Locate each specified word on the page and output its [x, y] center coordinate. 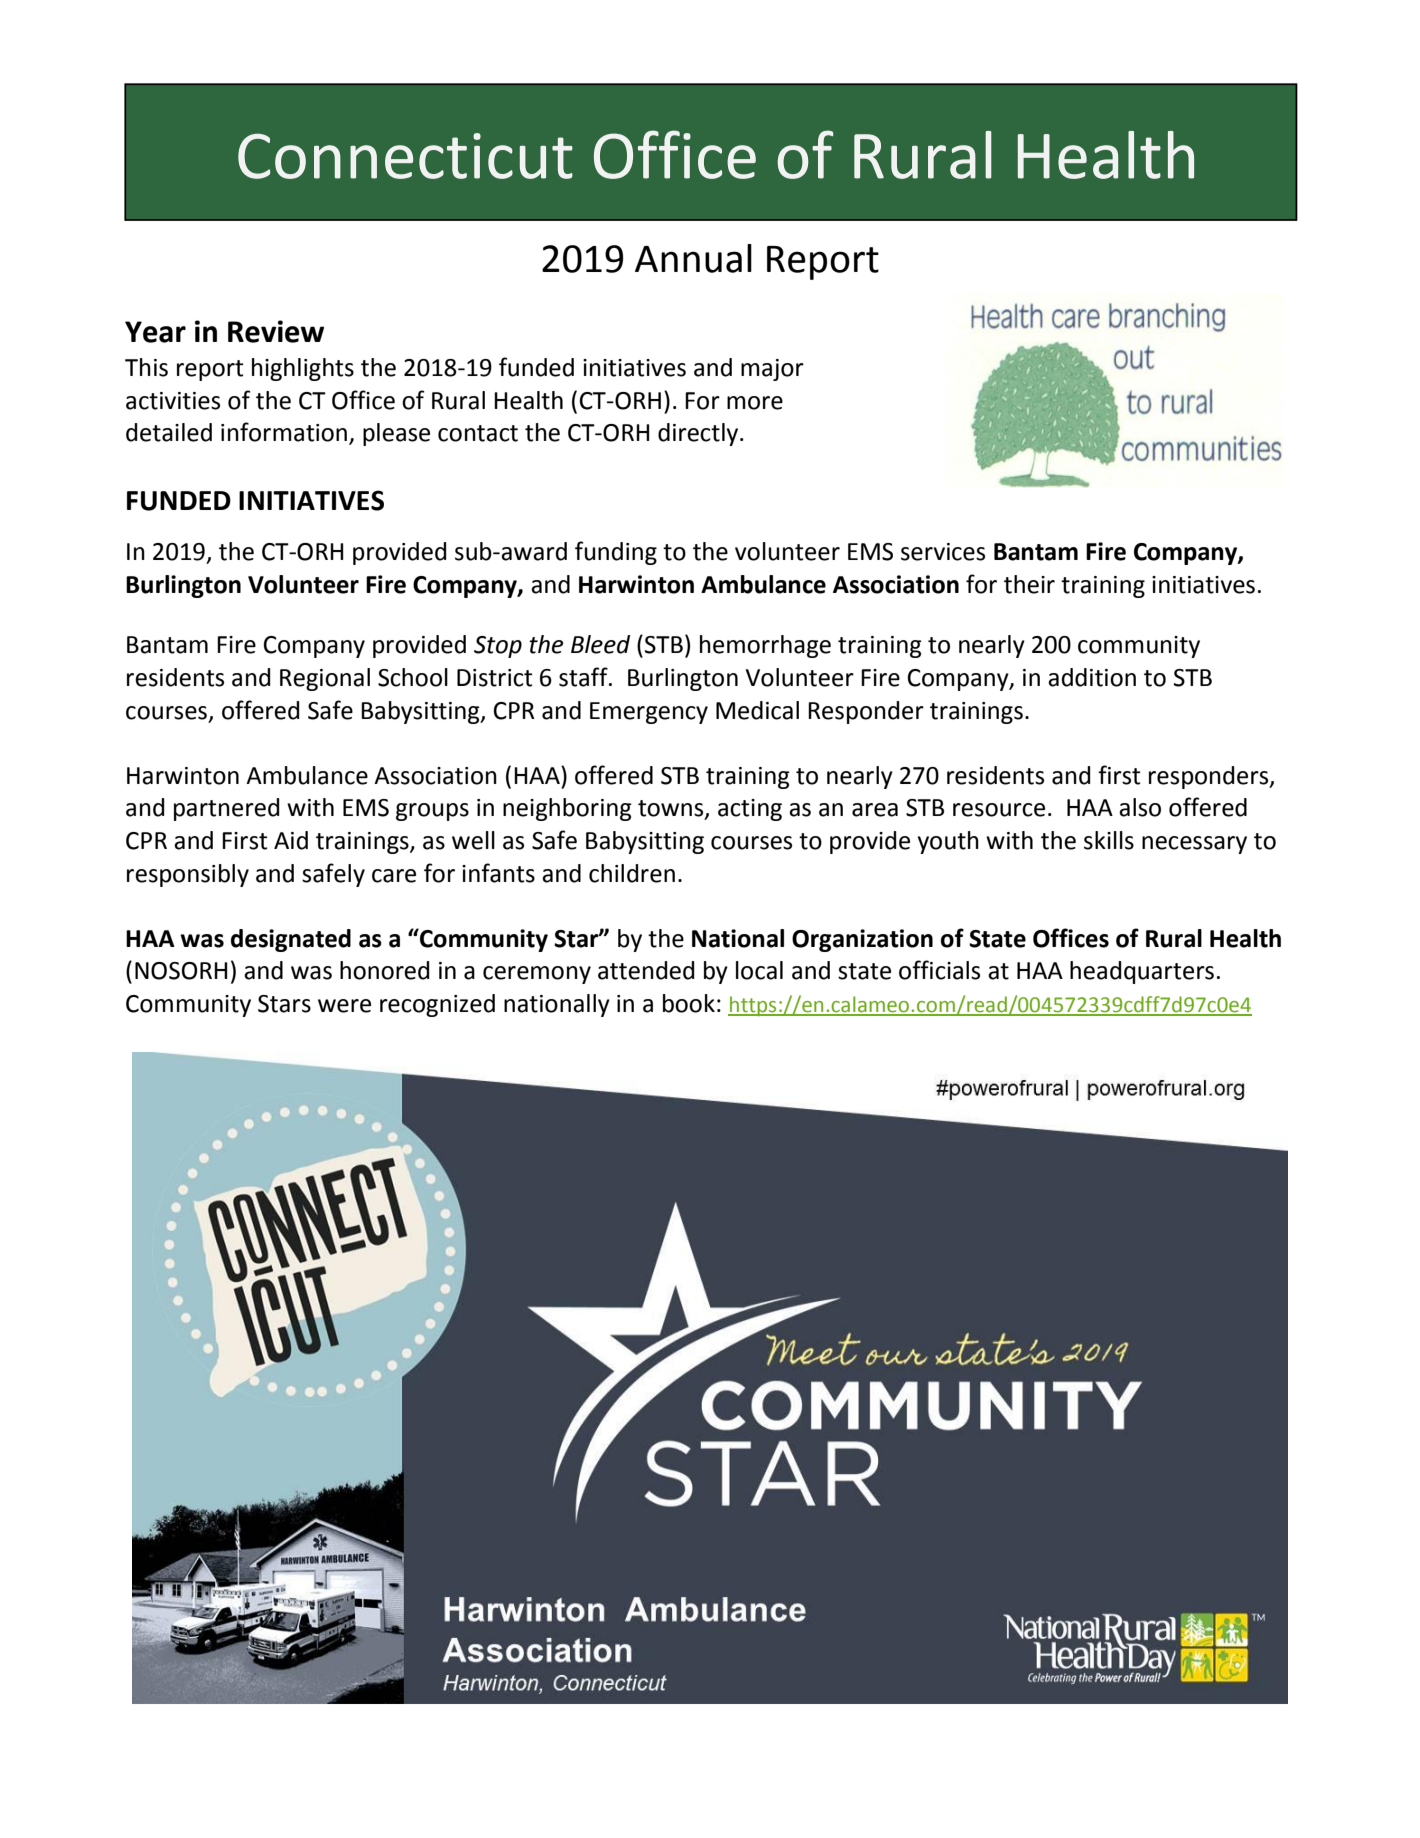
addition [1092, 677]
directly [699, 434]
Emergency [649, 713]
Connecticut [405, 156]
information [285, 433]
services [943, 552]
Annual [693, 258]
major [772, 370]
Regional [325, 679]
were [344, 1006]
